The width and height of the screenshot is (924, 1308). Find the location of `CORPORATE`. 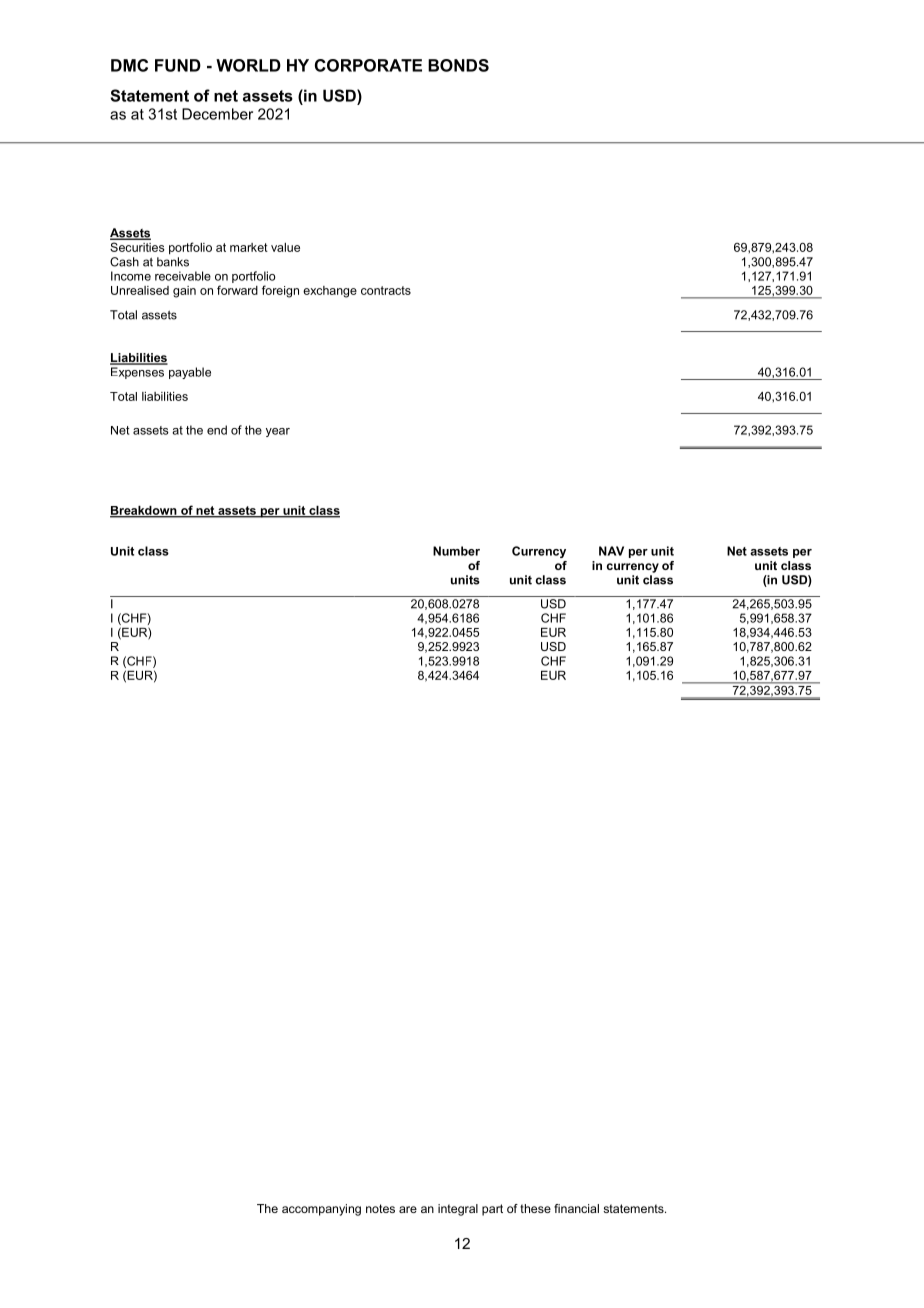

CORPORATE is located at coordinates (368, 65).
